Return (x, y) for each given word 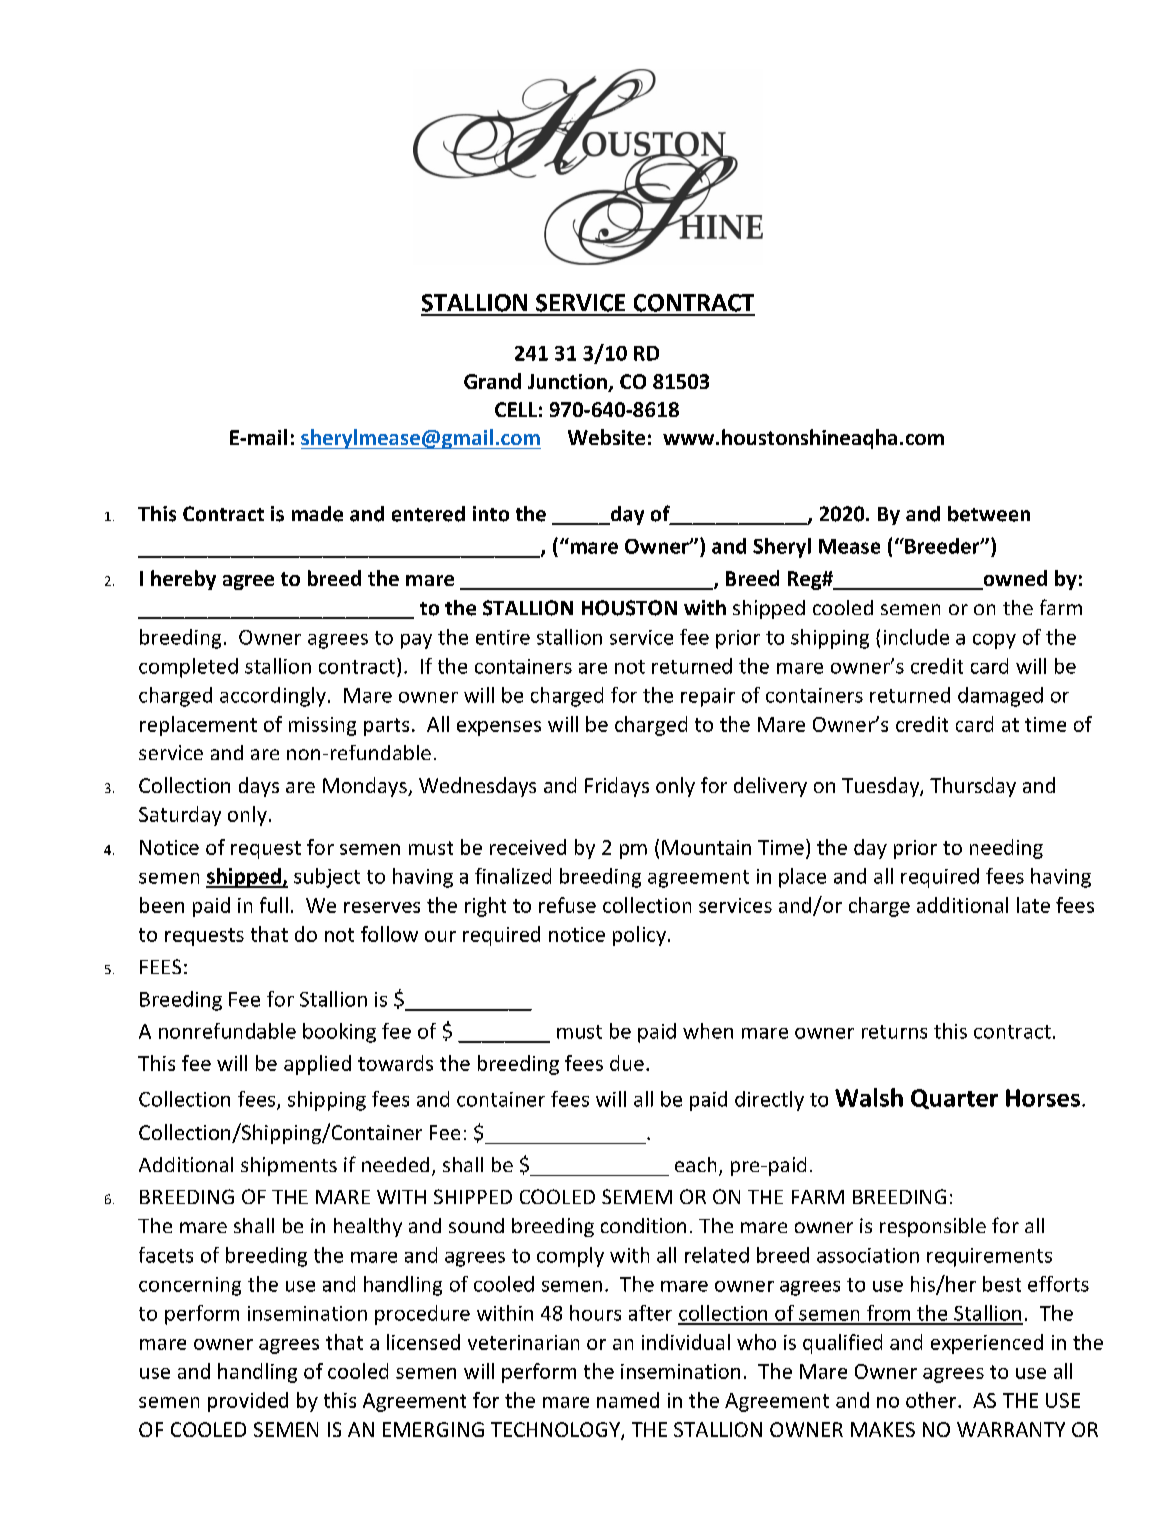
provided (248, 1402)
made (317, 514)
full (274, 905)
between (989, 514)
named (628, 1400)
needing (1006, 849)
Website (606, 437)
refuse (567, 905)
